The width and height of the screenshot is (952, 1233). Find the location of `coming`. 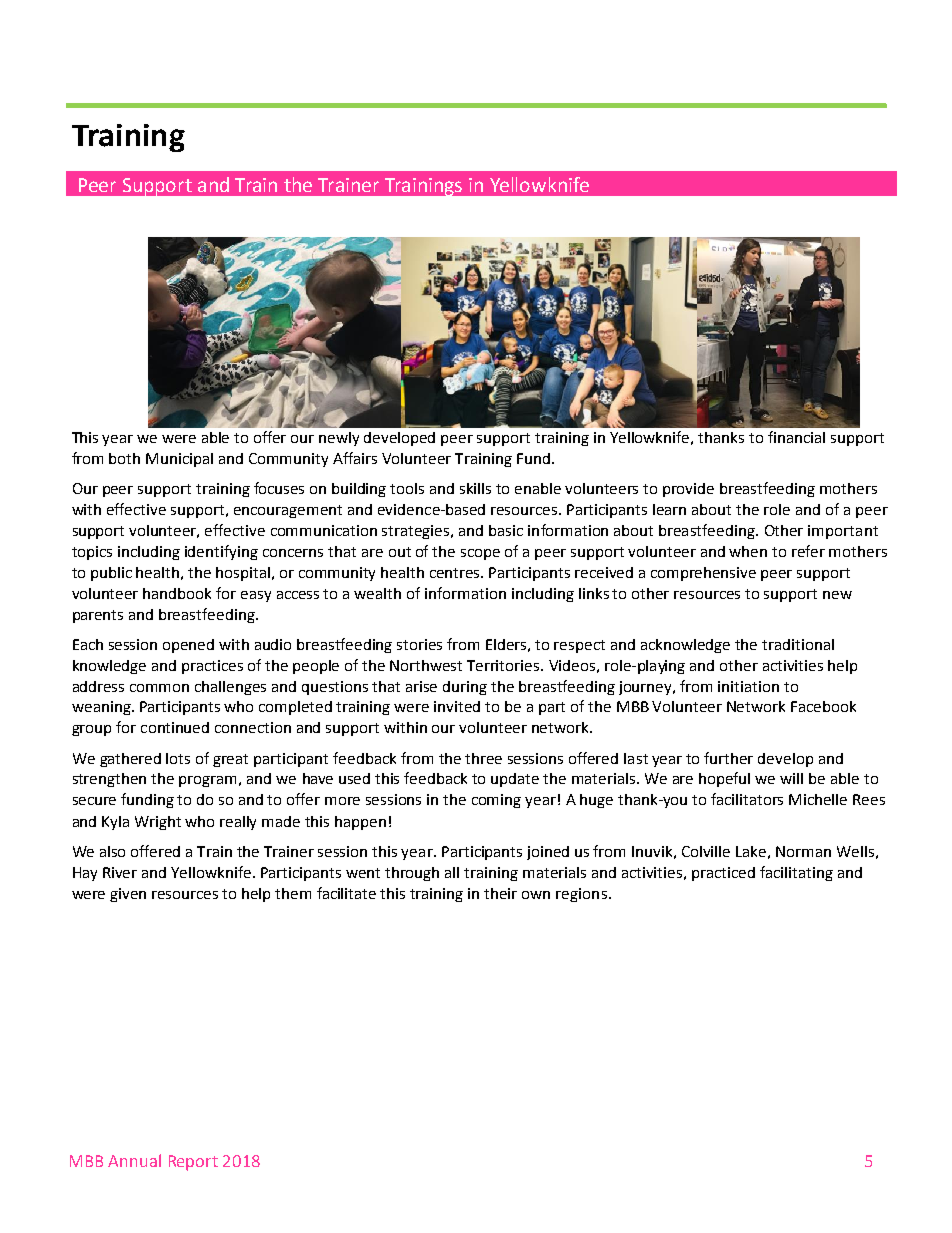

coming is located at coordinates (496, 801).
